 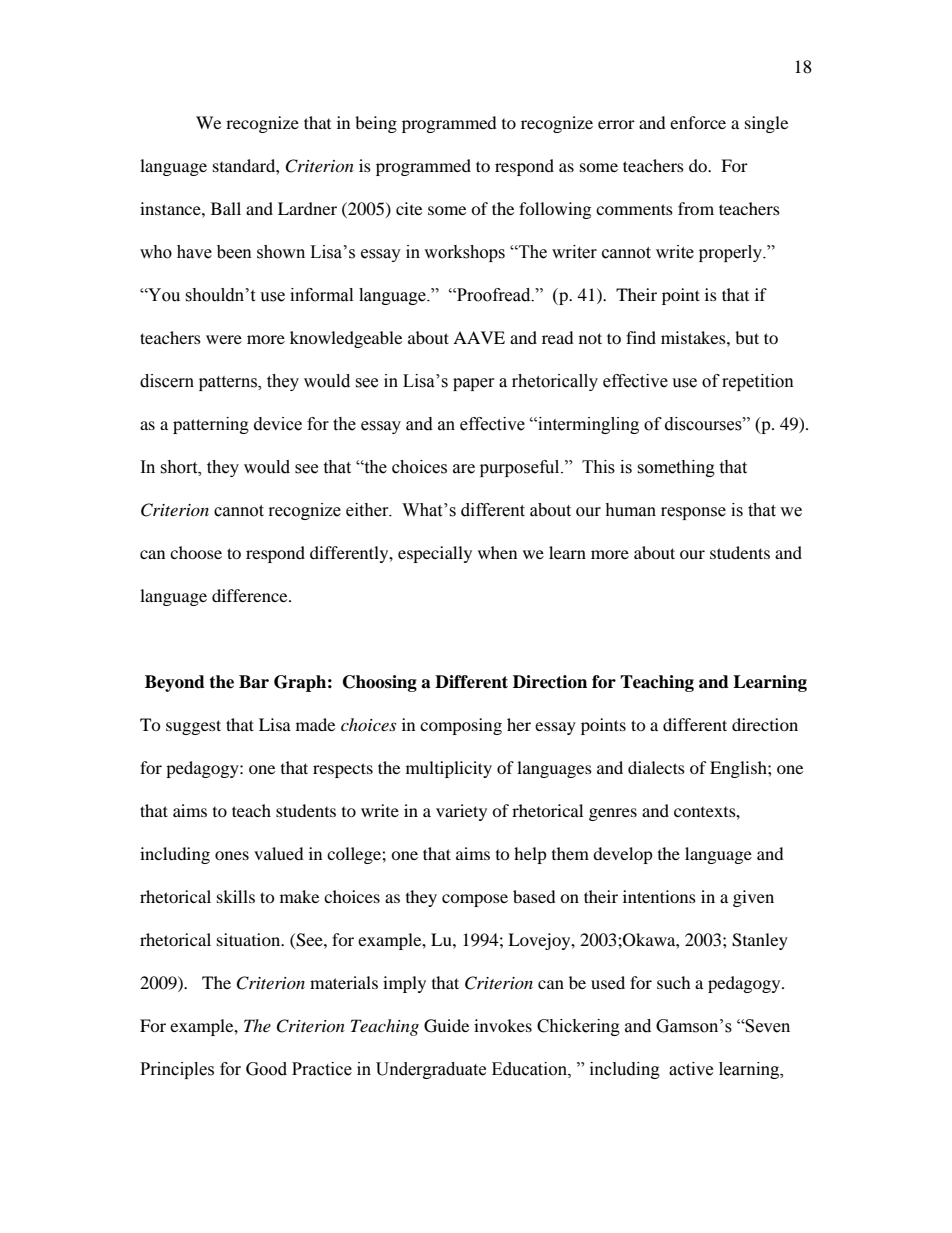 I want to click on Good, so click(x=266, y=1069).
